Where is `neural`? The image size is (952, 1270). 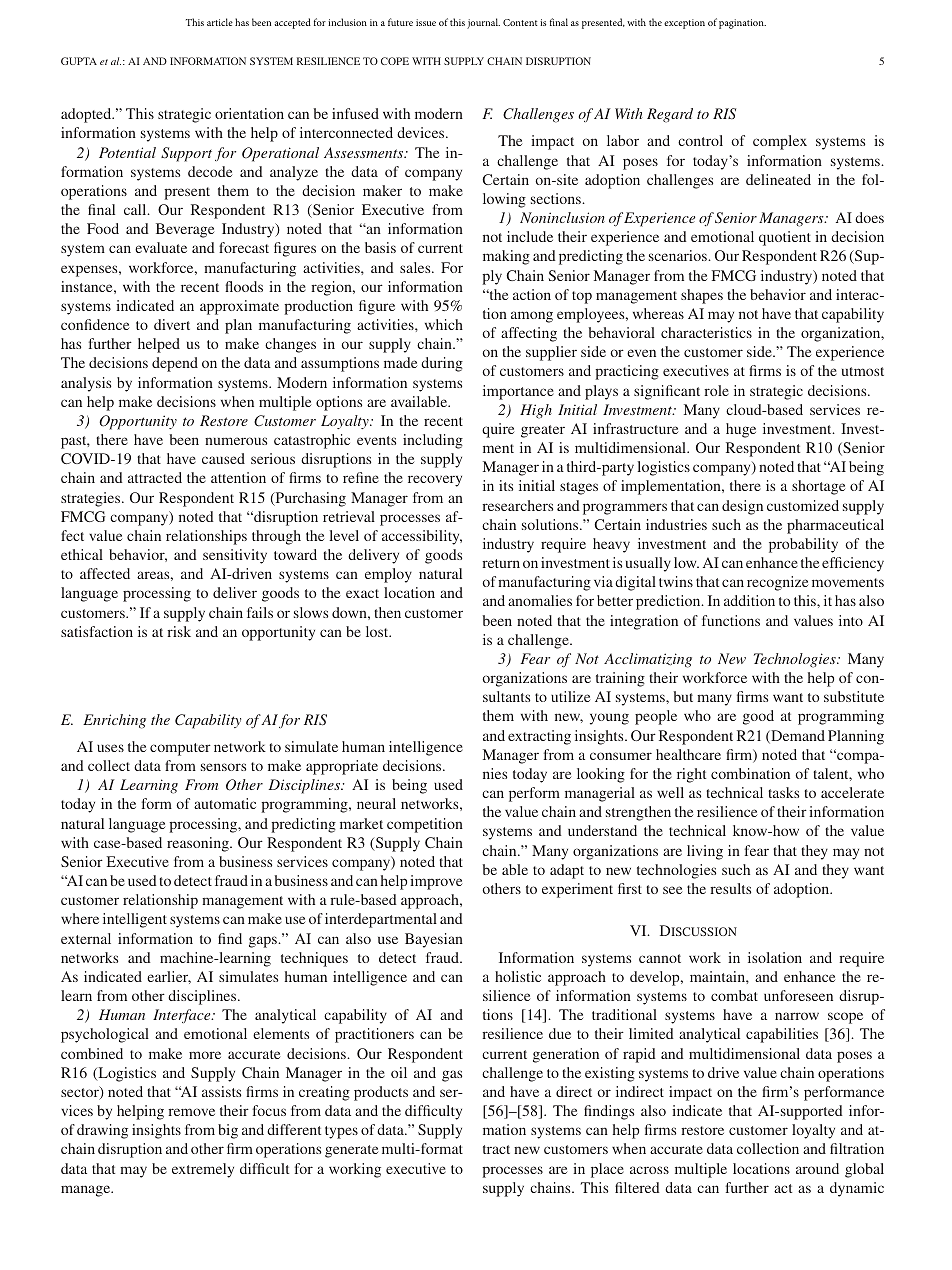 neural is located at coordinates (376, 803).
